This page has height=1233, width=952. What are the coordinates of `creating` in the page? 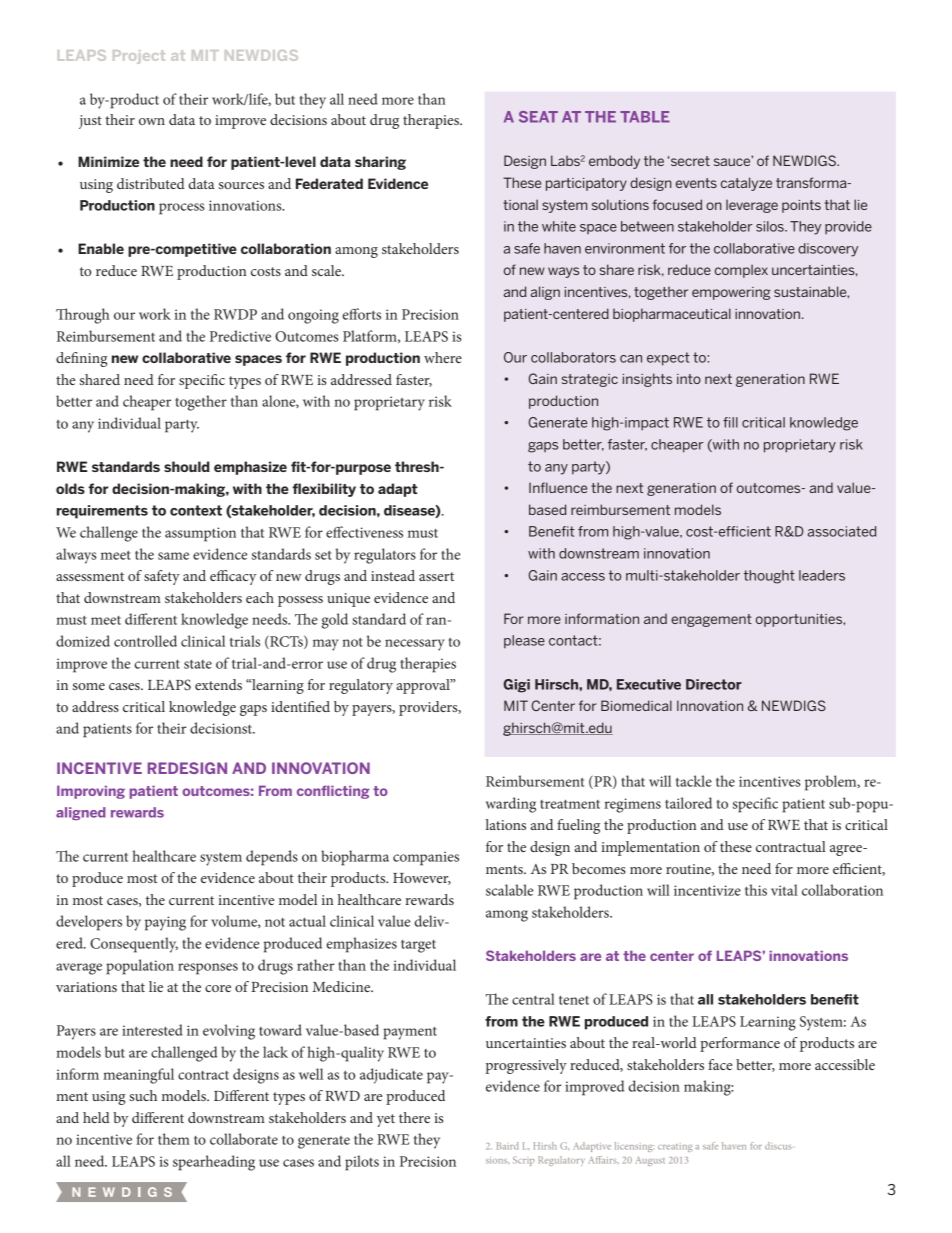 It's located at (675, 1148).
